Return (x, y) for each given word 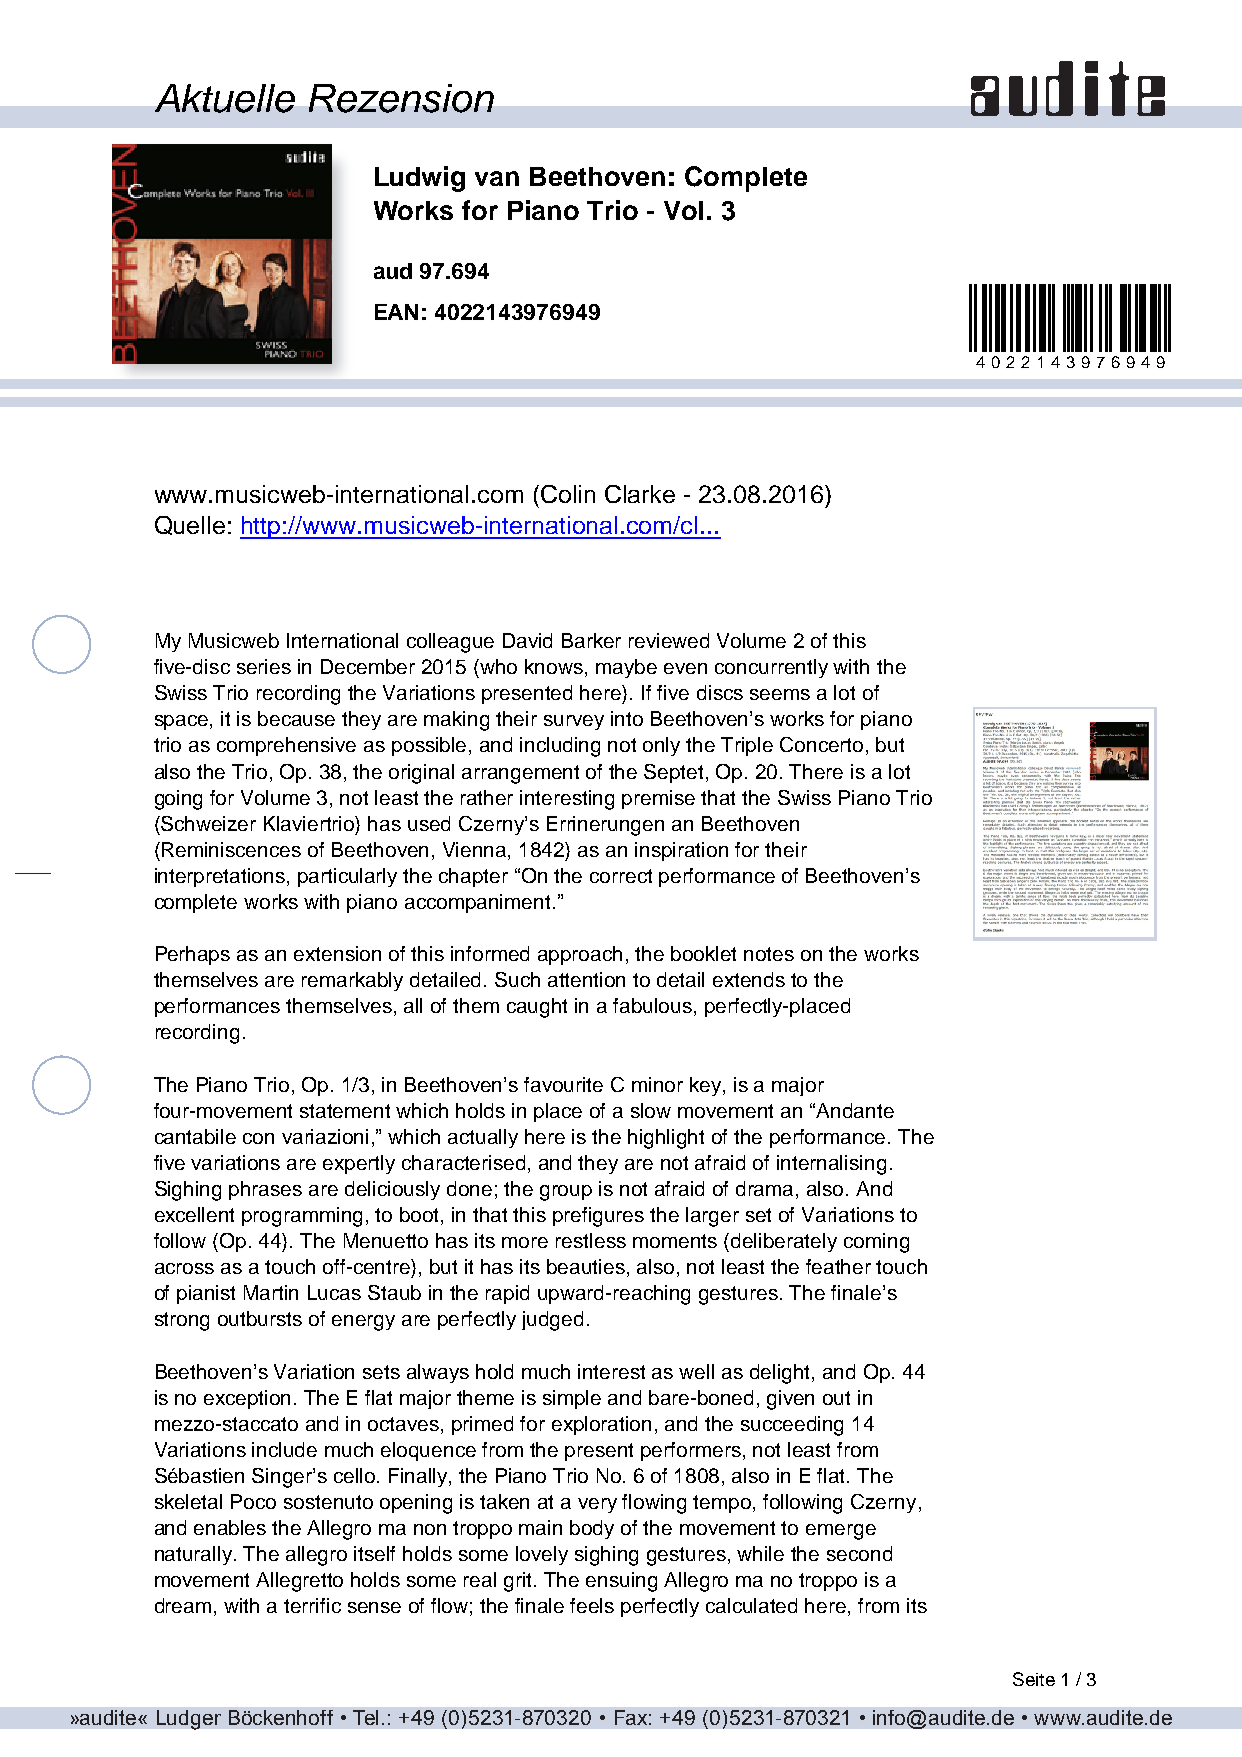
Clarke (640, 494)
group (566, 1193)
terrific (312, 1605)
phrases (265, 1190)
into (627, 718)
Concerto (821, 744)
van (497, 178)
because (296, 718)
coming (876, 1243)
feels (592, 1605)
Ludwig (420, 179)
